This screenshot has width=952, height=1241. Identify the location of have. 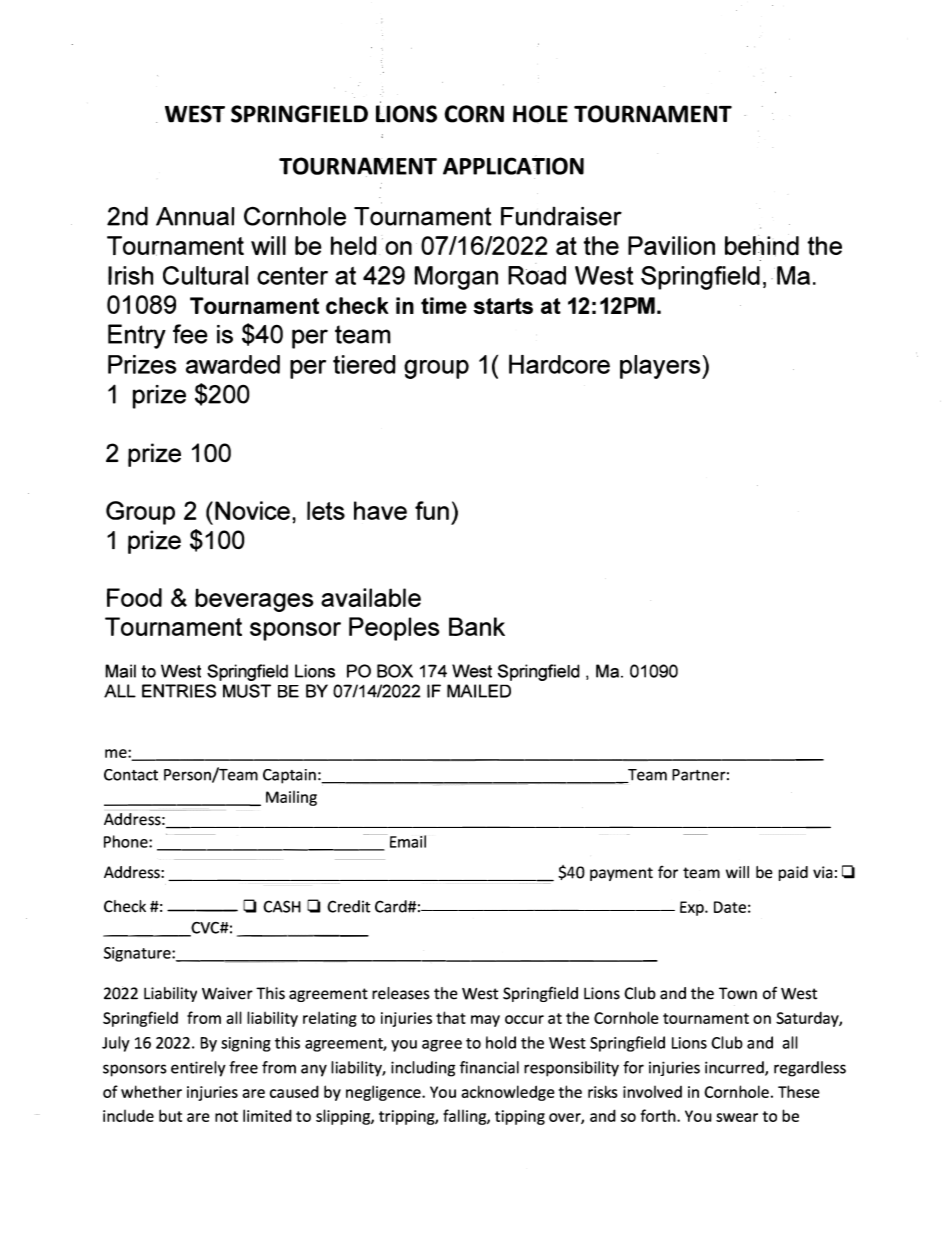
(380, 510).
